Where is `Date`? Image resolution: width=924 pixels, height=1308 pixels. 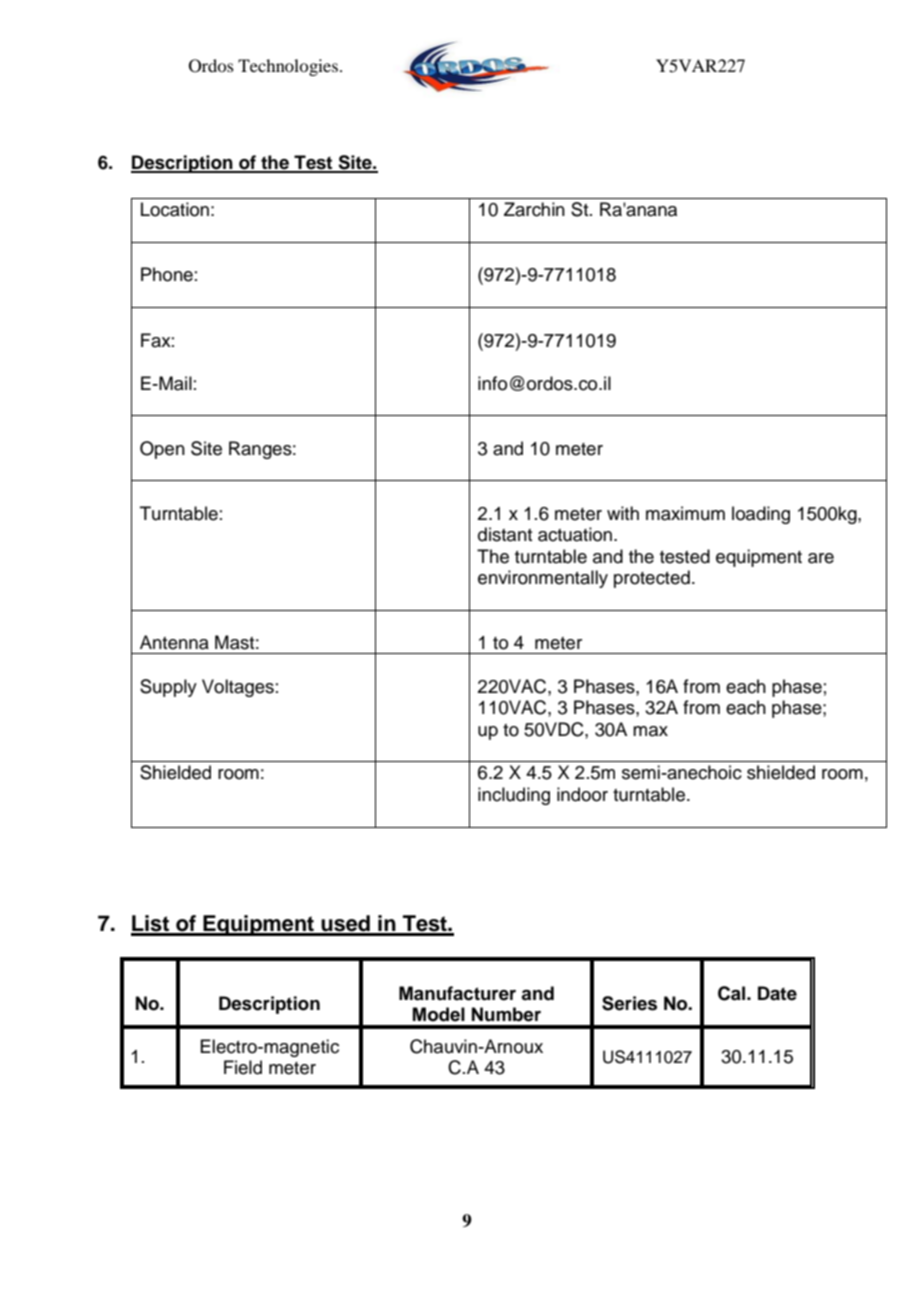
Date is located at coordinates (777, 993).
